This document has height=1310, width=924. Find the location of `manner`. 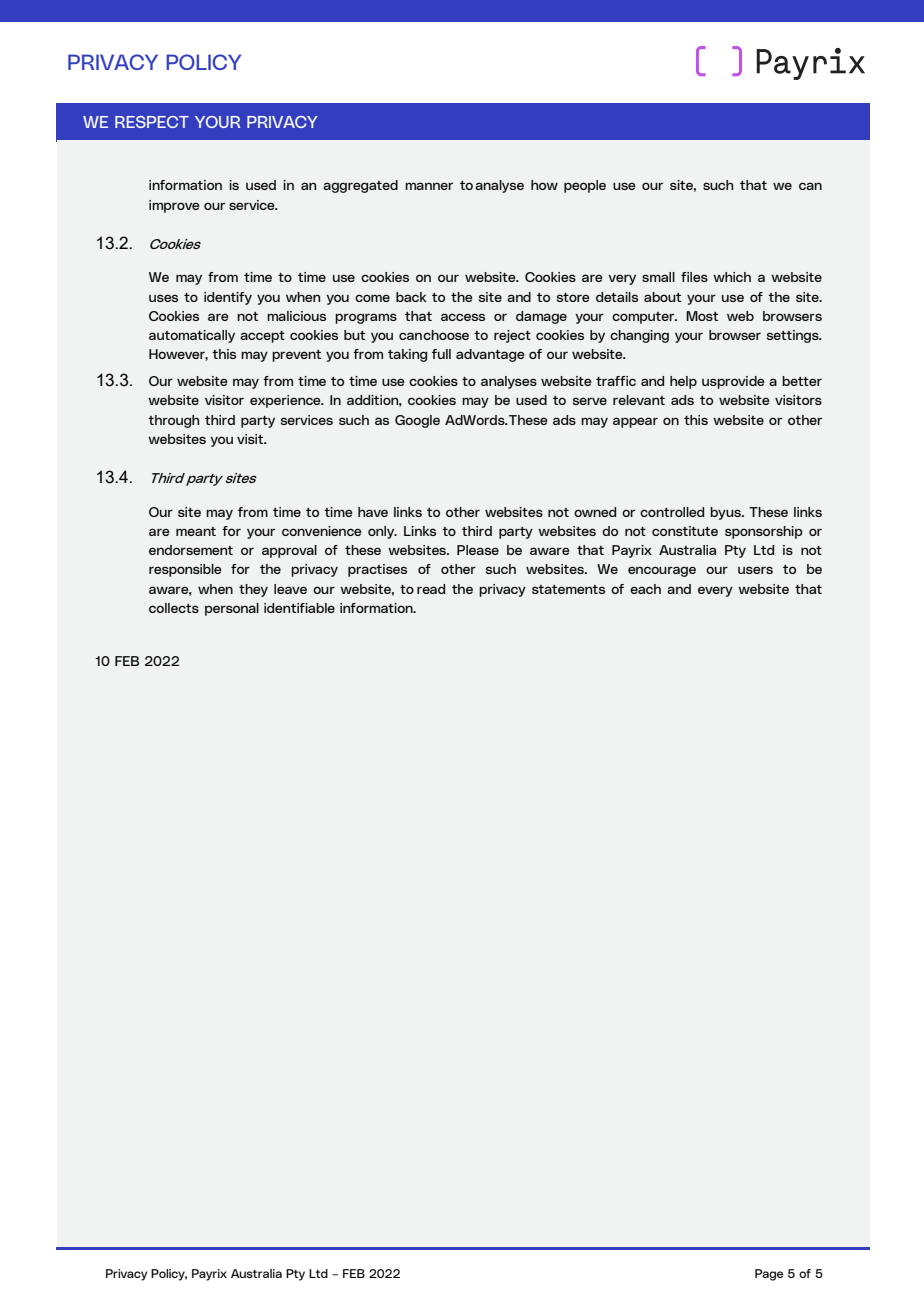

manner is located at coordinates (429, 186).
